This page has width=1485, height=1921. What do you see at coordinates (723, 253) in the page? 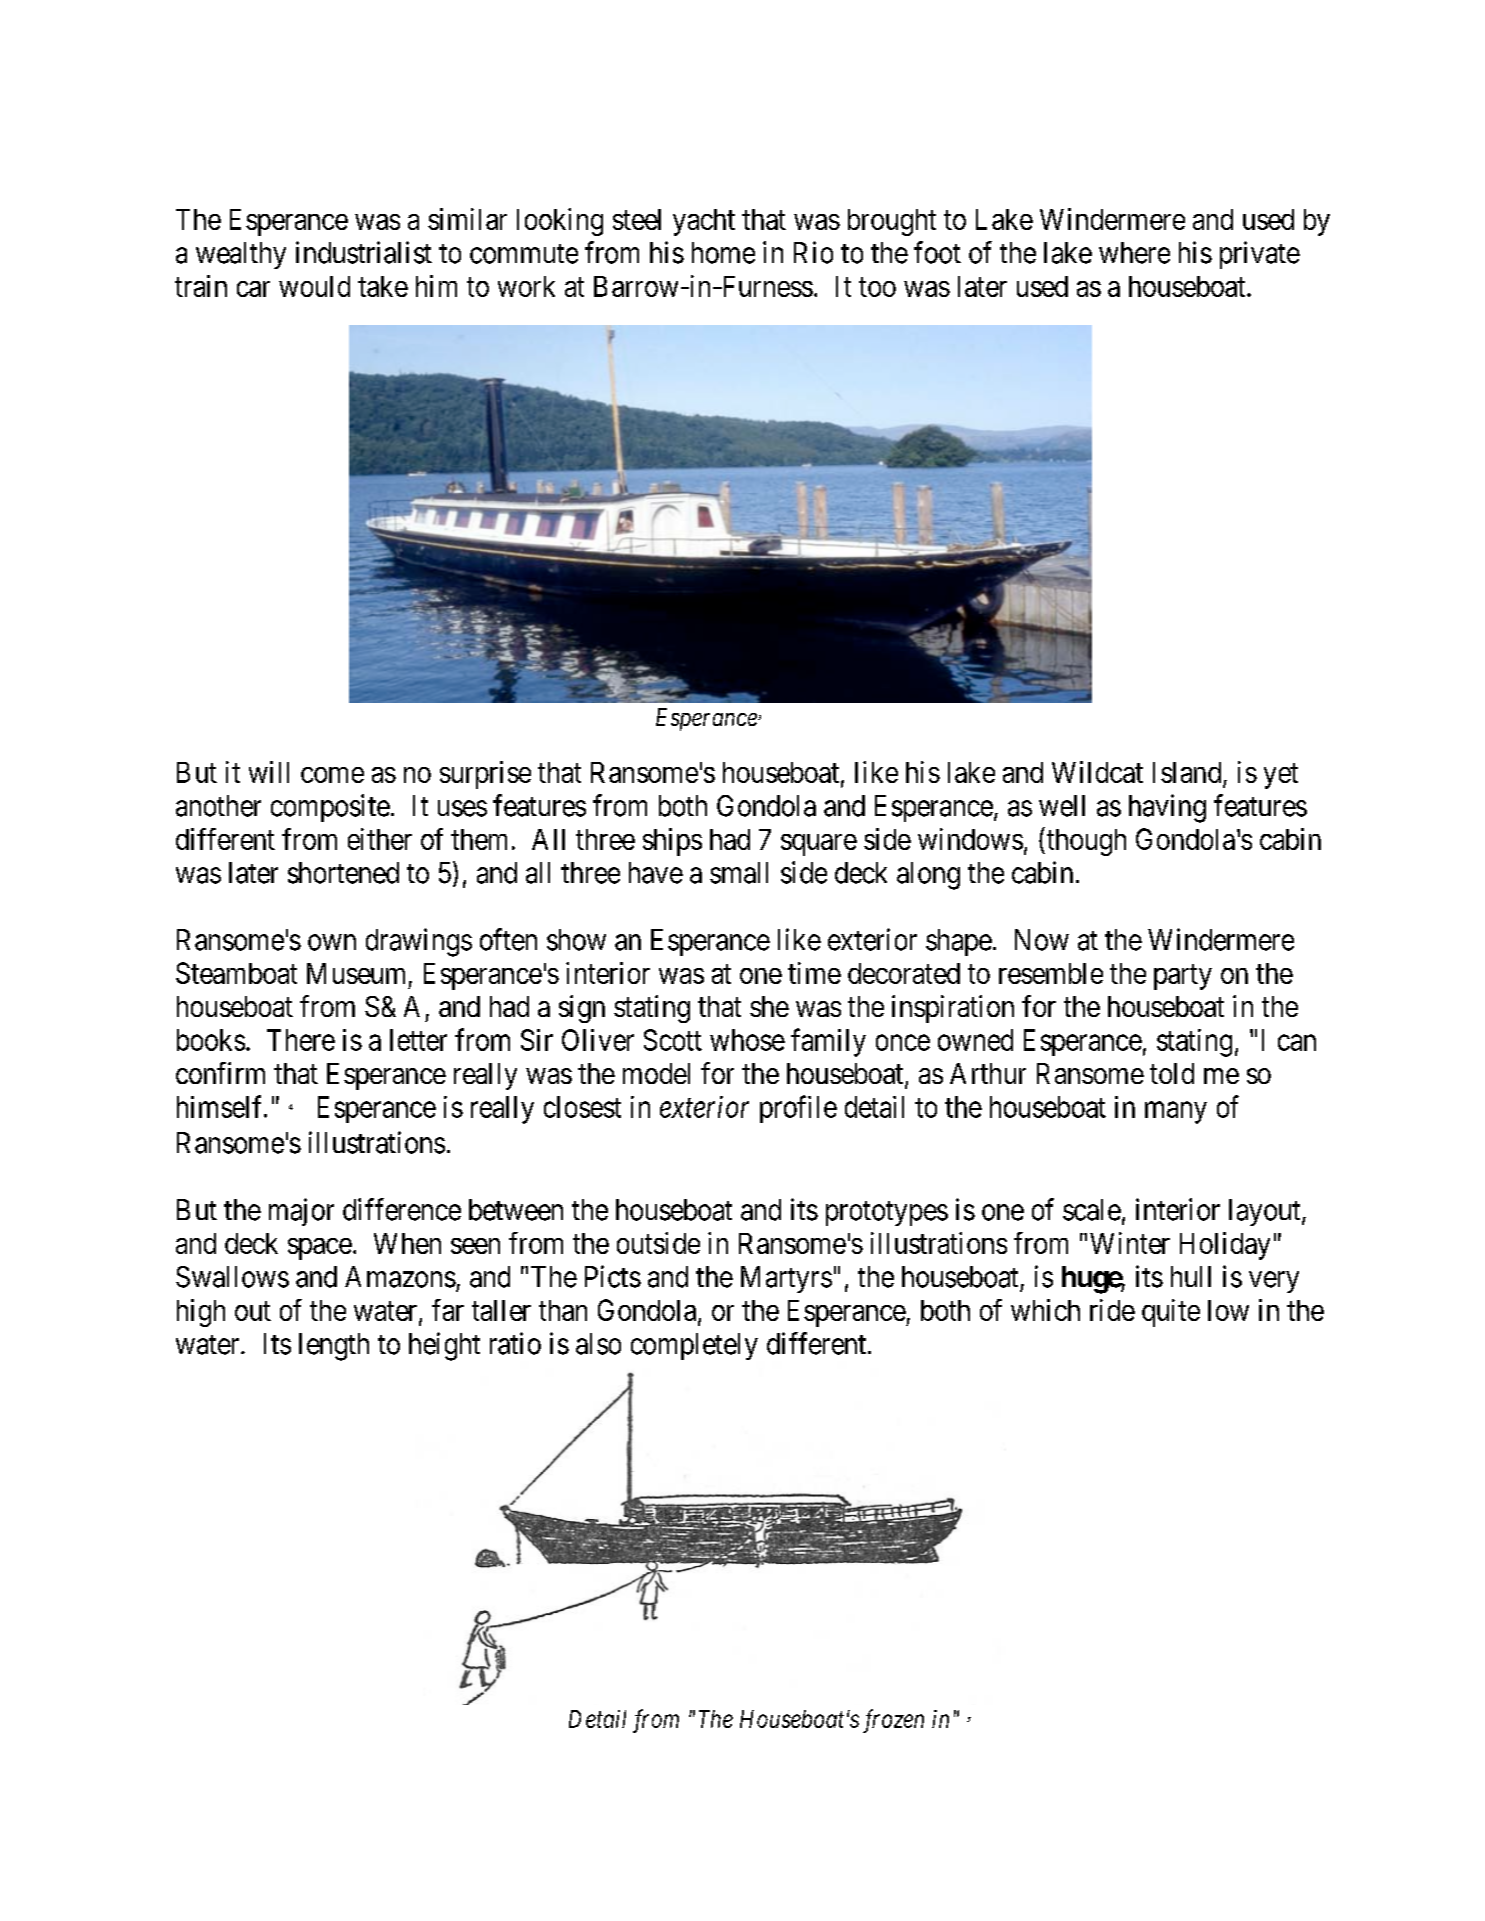
I see `home` at bounding box center [723, 253].
